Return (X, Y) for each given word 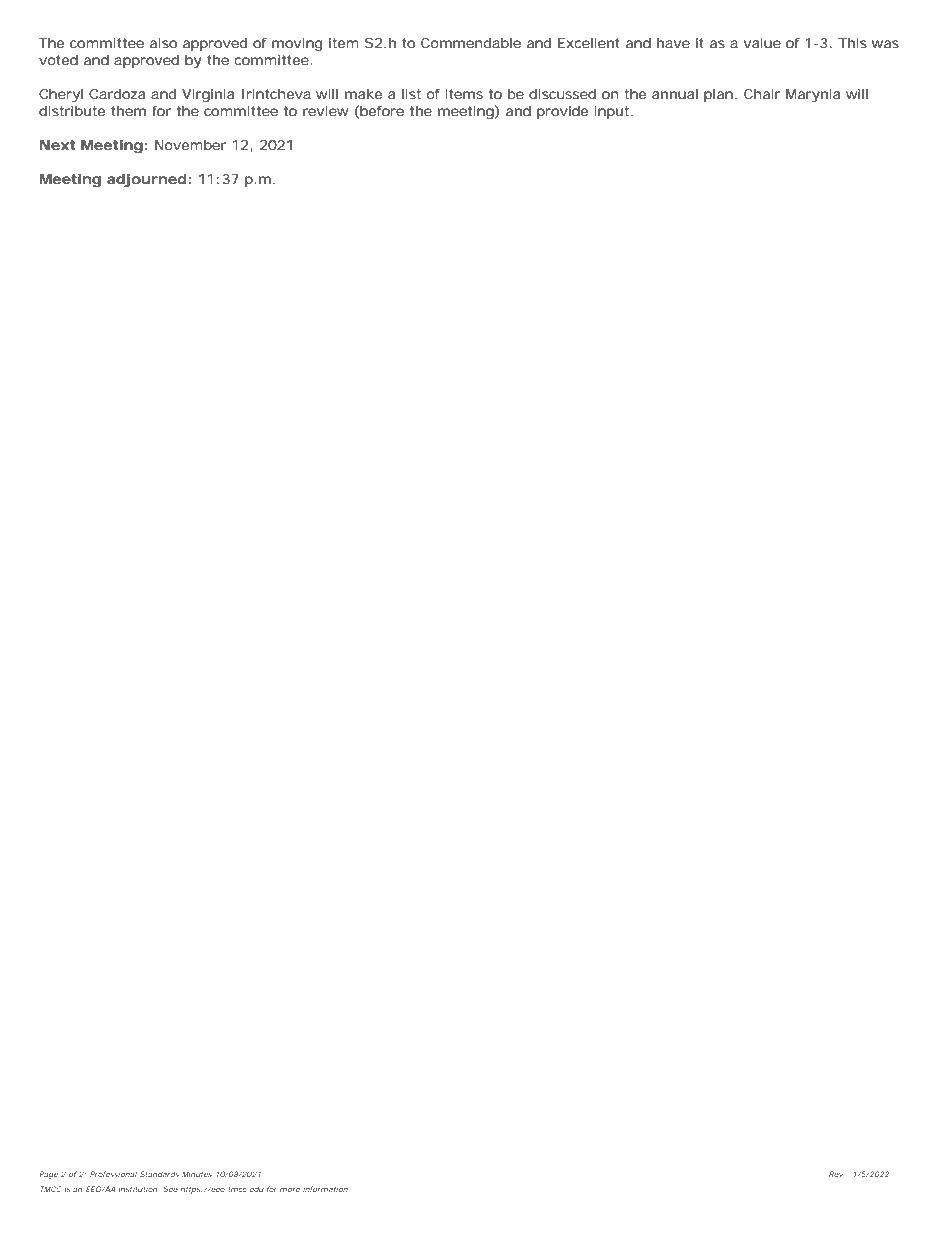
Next (57, 145)
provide (562, 112)
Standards (159, 1174)
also (163, 43)
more (290, 1190)
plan (720, 95)
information (326, 1189)
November (190, 145)
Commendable (471, 43)
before (382, 111)
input (614, 112)
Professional (113, 1174)
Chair (762, 94)
